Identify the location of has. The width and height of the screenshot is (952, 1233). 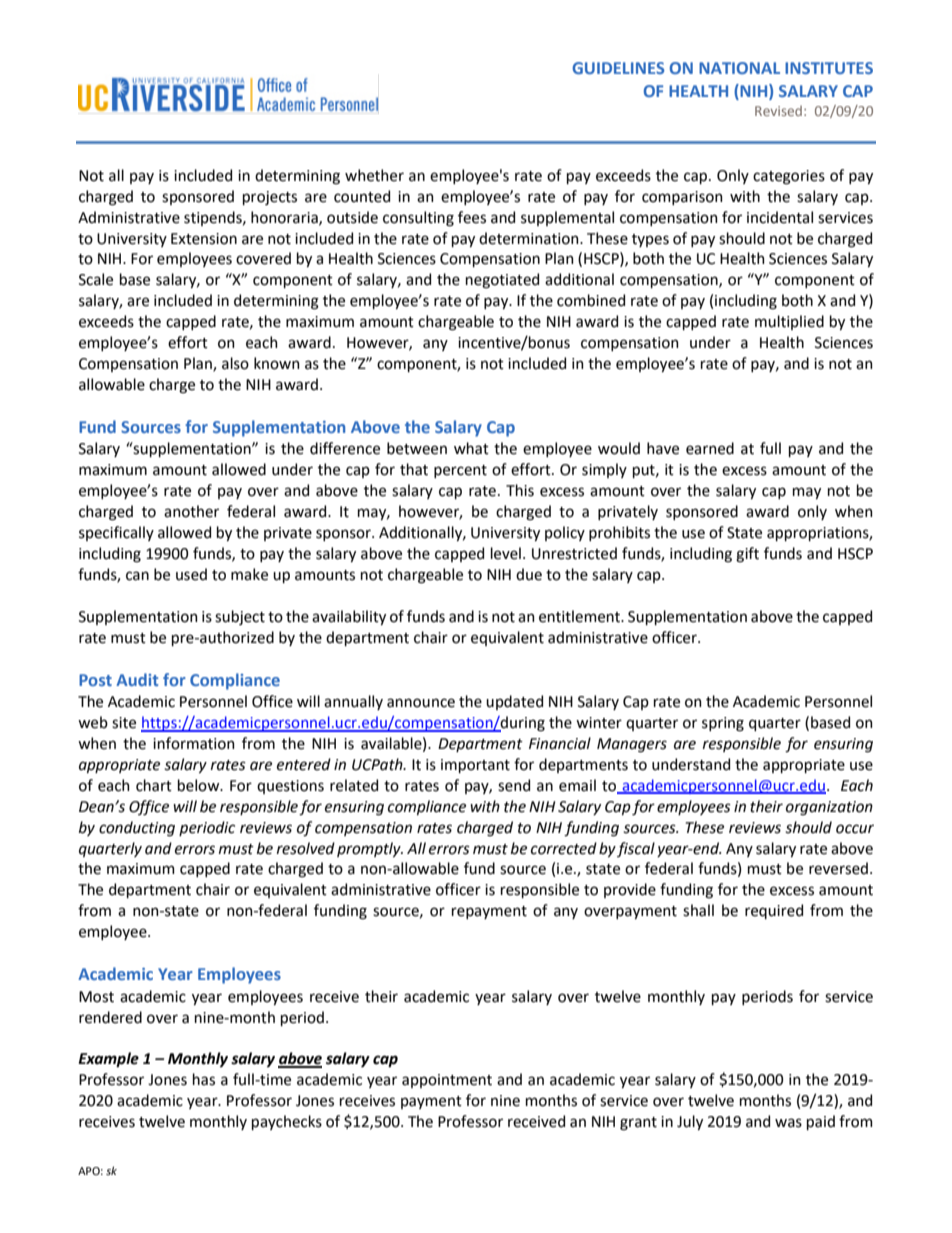
(204, 1079).
